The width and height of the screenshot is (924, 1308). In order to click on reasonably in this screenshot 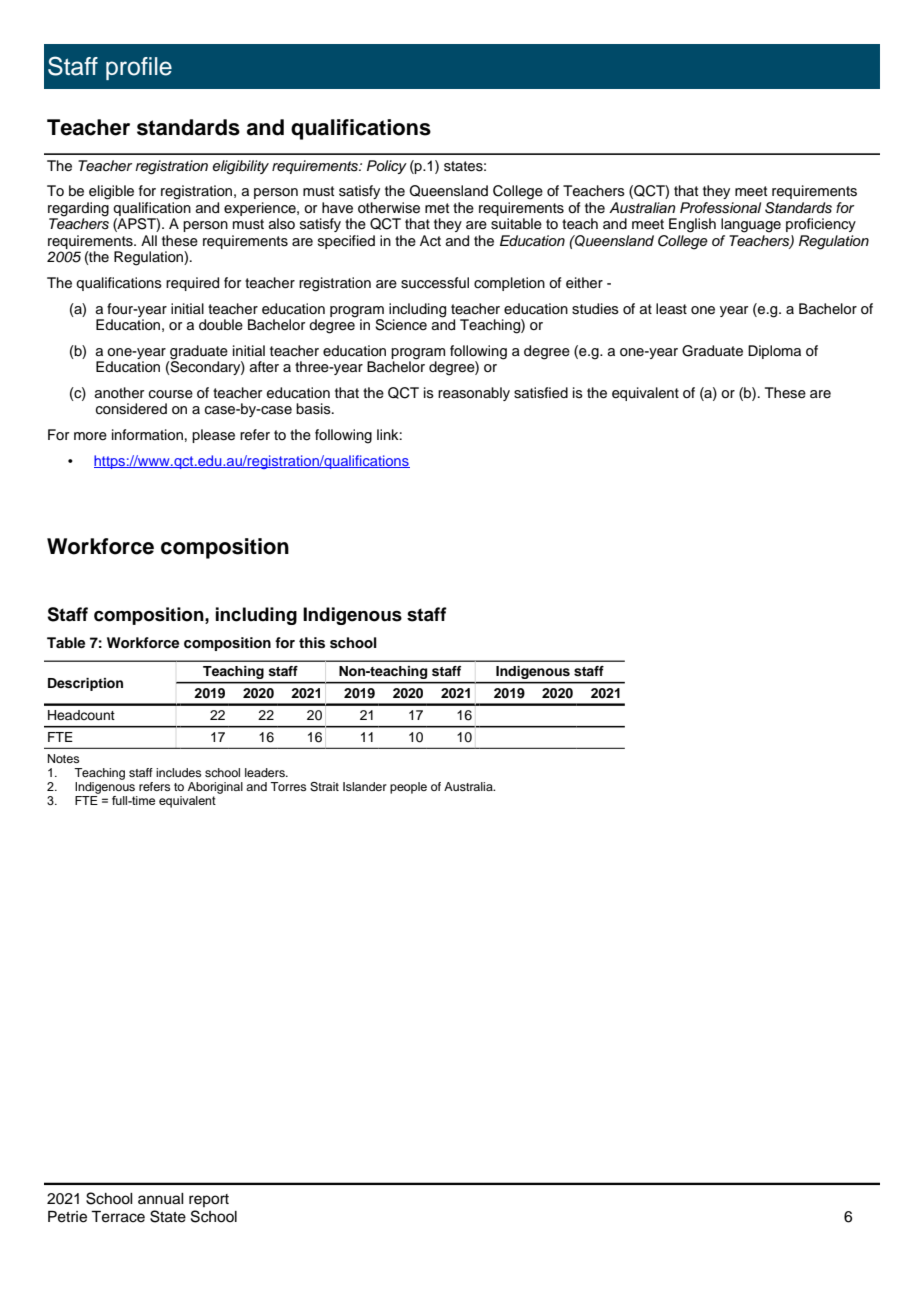, I will do `click(474, 394)`.
